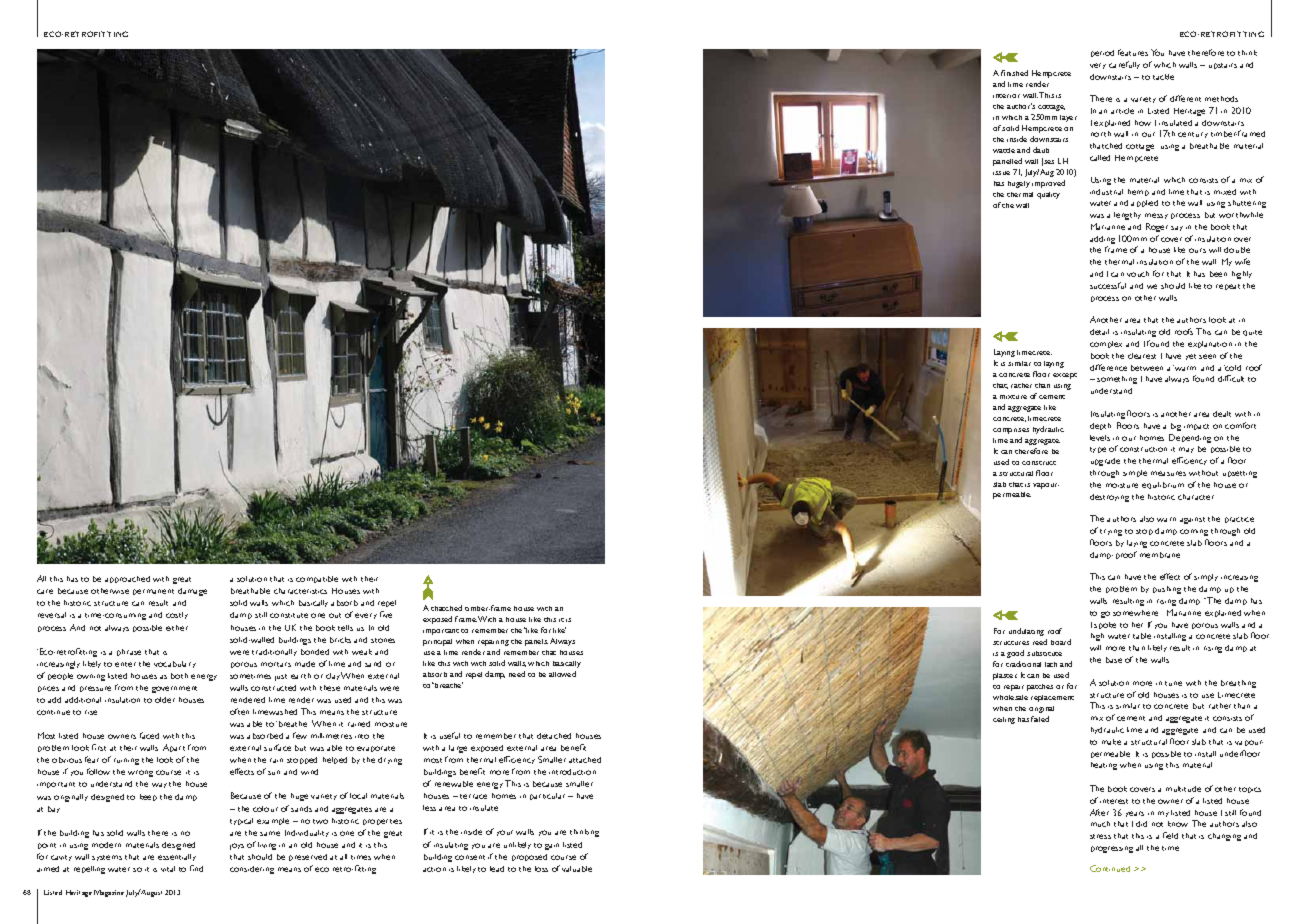 The width and height of the screenshot is (1308, 924). What do you see at coordinates (541, 869) in the screenshot?
I see `loss` at bounding box center [541, 869].
